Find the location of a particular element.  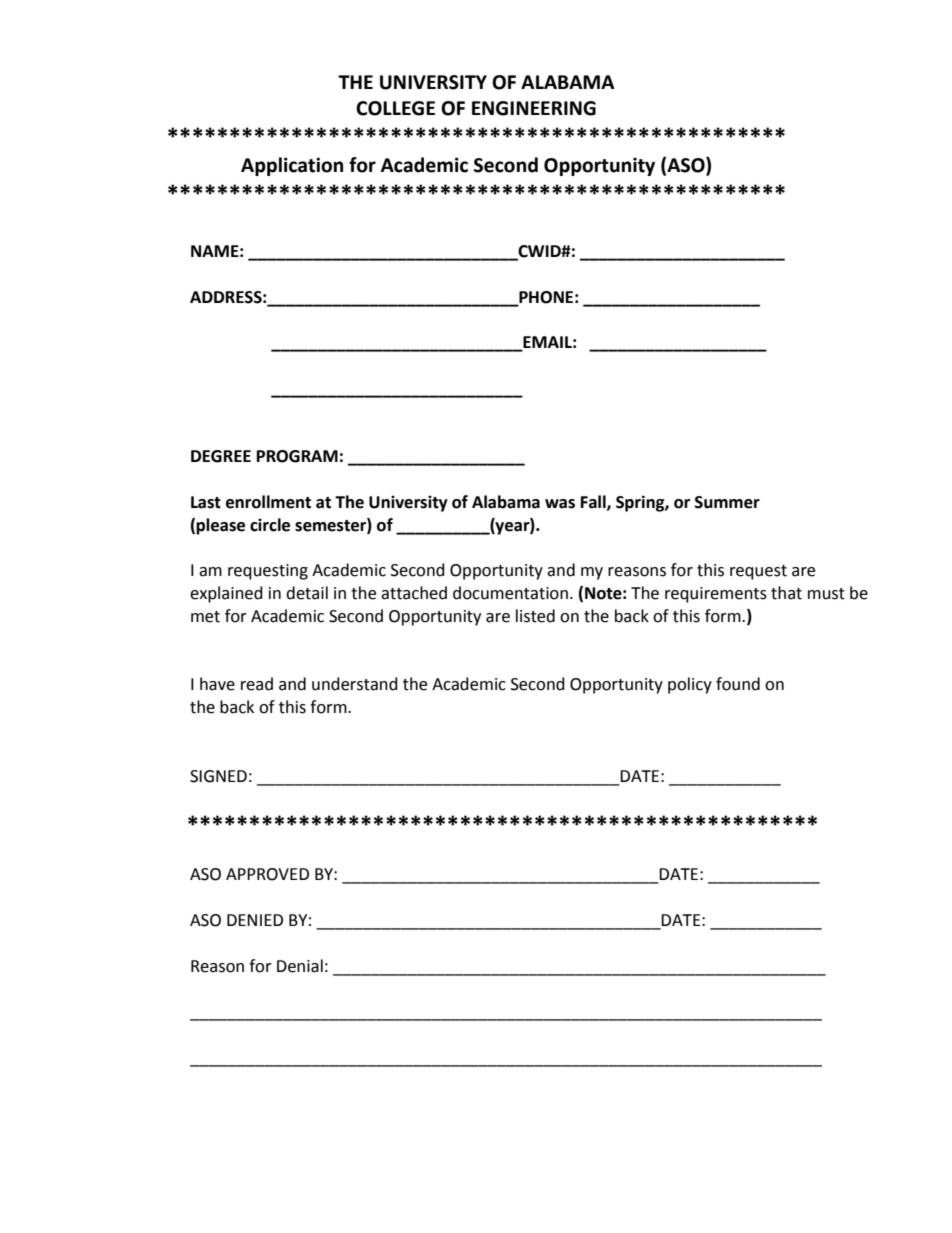

was is located at coordinates (560, 504).
